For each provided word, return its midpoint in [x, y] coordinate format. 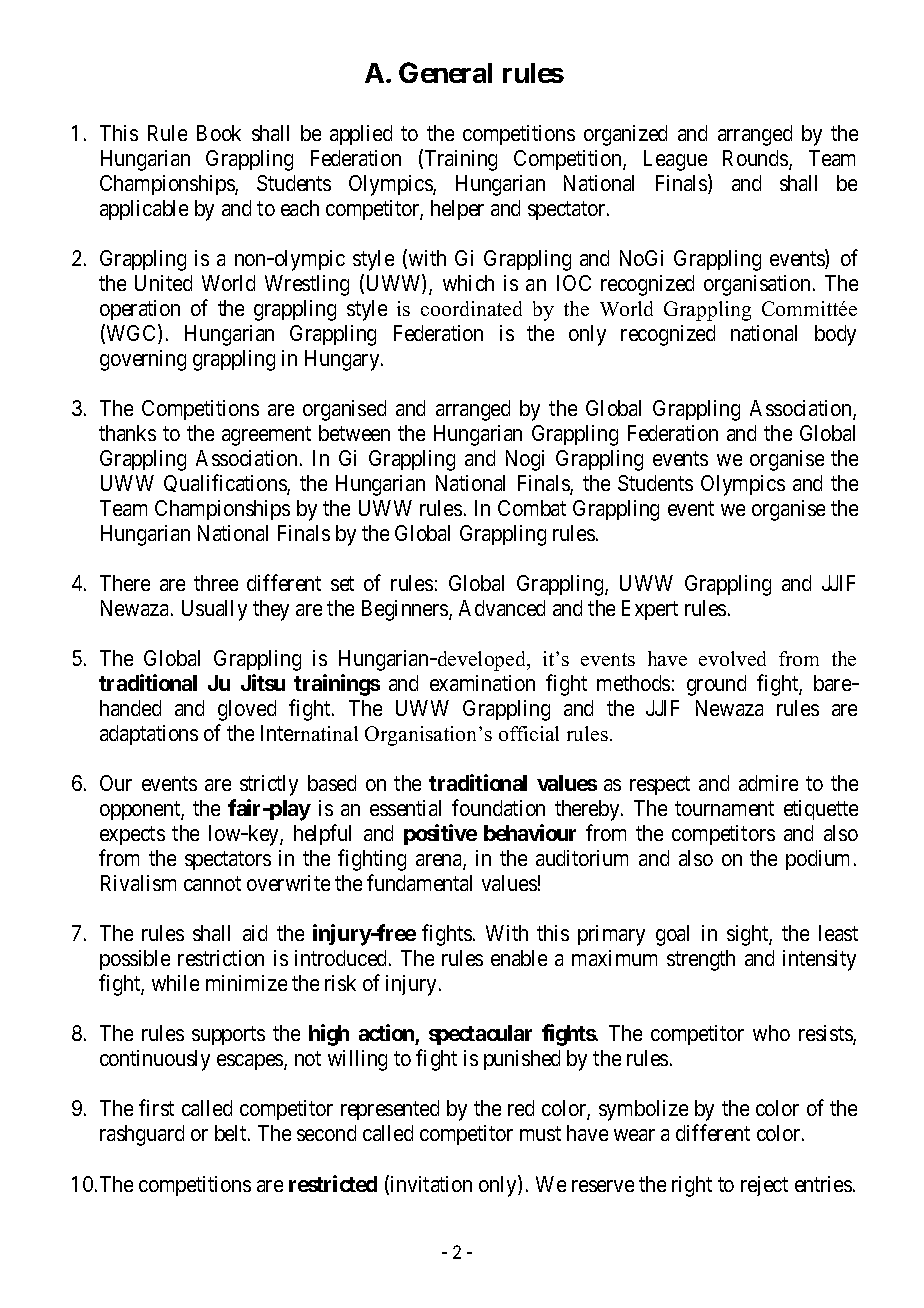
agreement [266, 436]
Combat [532, 508]
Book [219, 133]
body [835, 335]
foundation [498, 807]
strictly [269, 785]
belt [232, 1133]
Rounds [756, 159]
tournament [724, 809]
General [445, 72]
